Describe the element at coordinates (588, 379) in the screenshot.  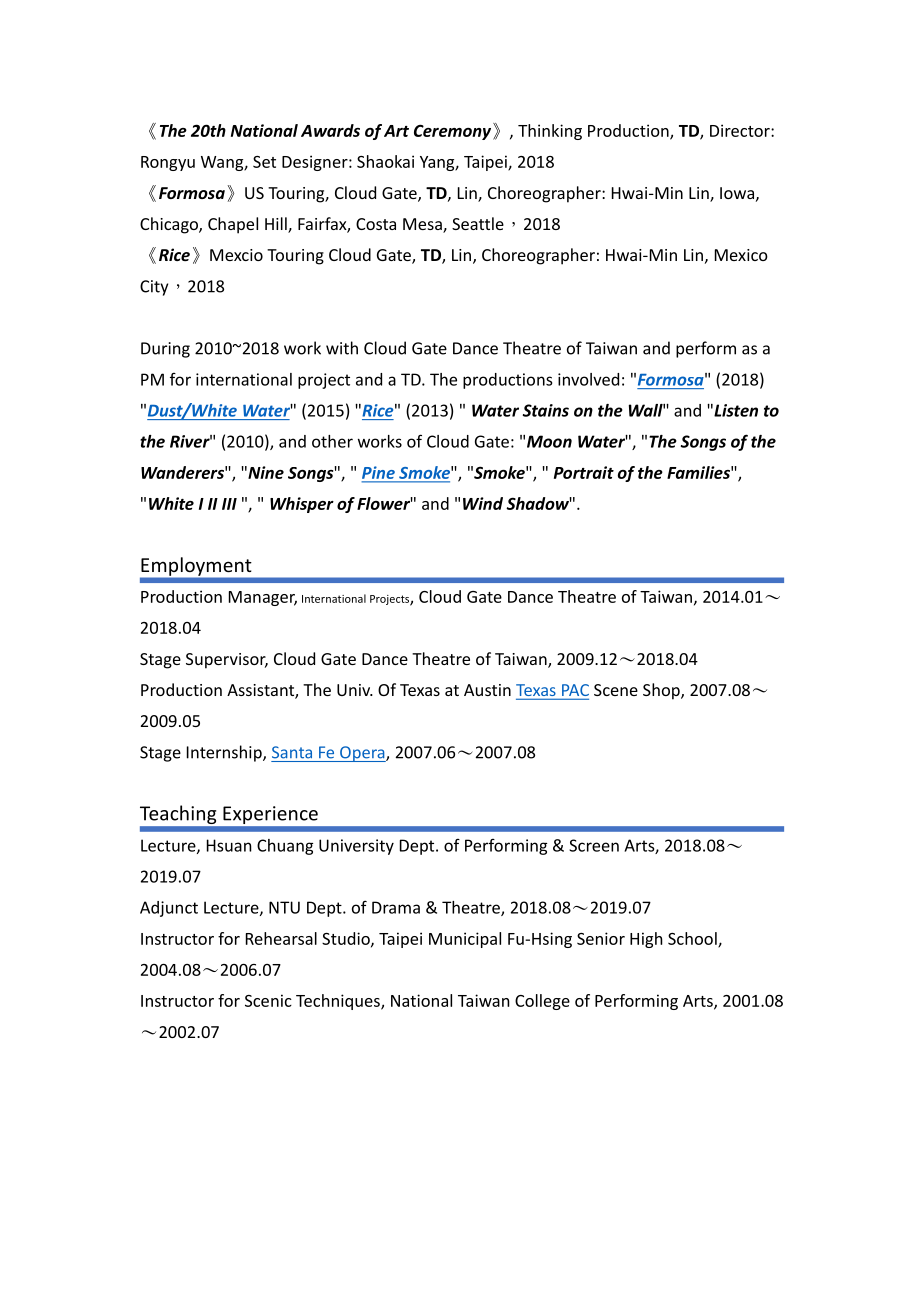
I see `involved` at that location.
